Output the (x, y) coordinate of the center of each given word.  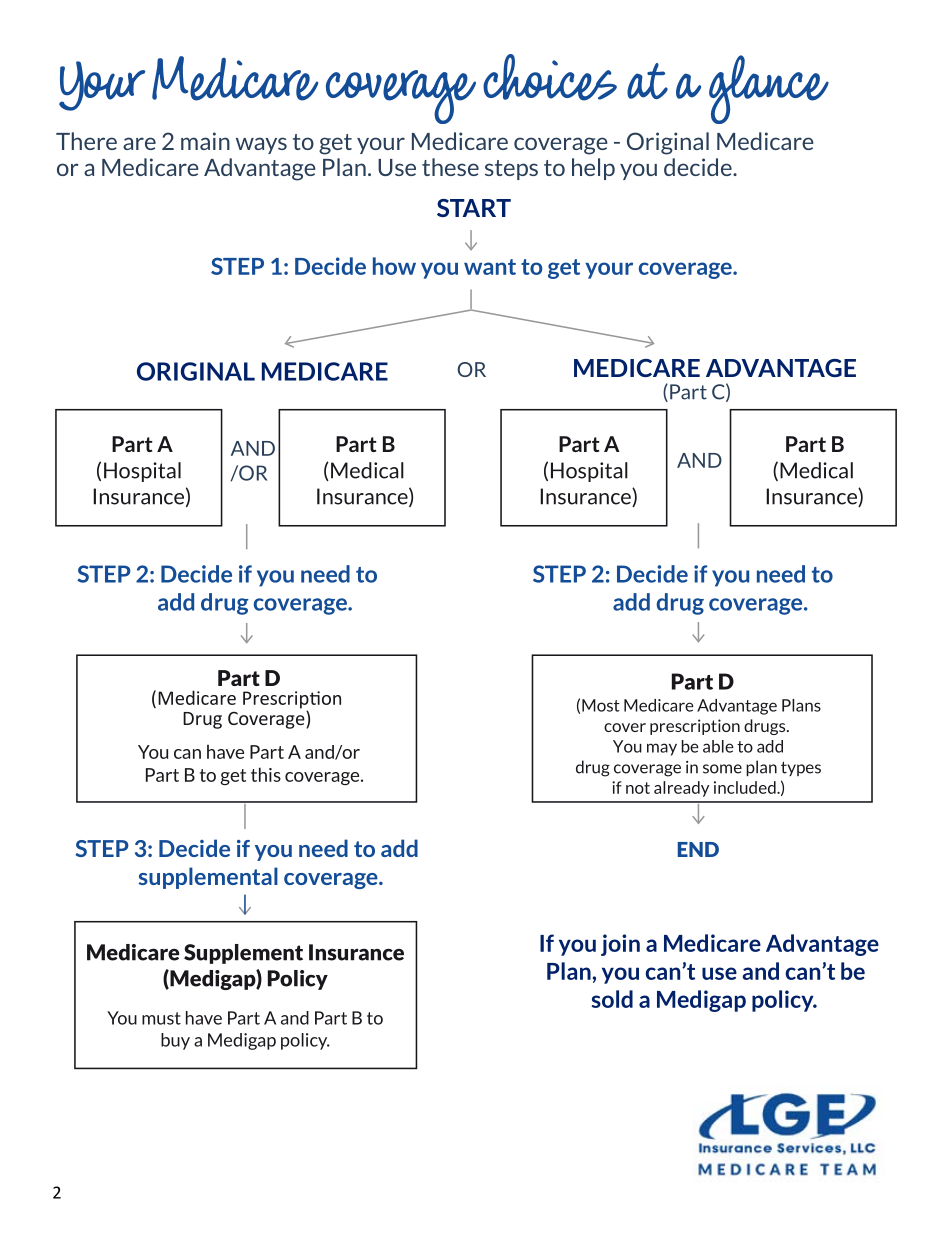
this (266, 774)
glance (769, 89)
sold (612, 999)
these (450, 167)
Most (601, 705)
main (205, 141)
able (718, 746)
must (161, 1018)
